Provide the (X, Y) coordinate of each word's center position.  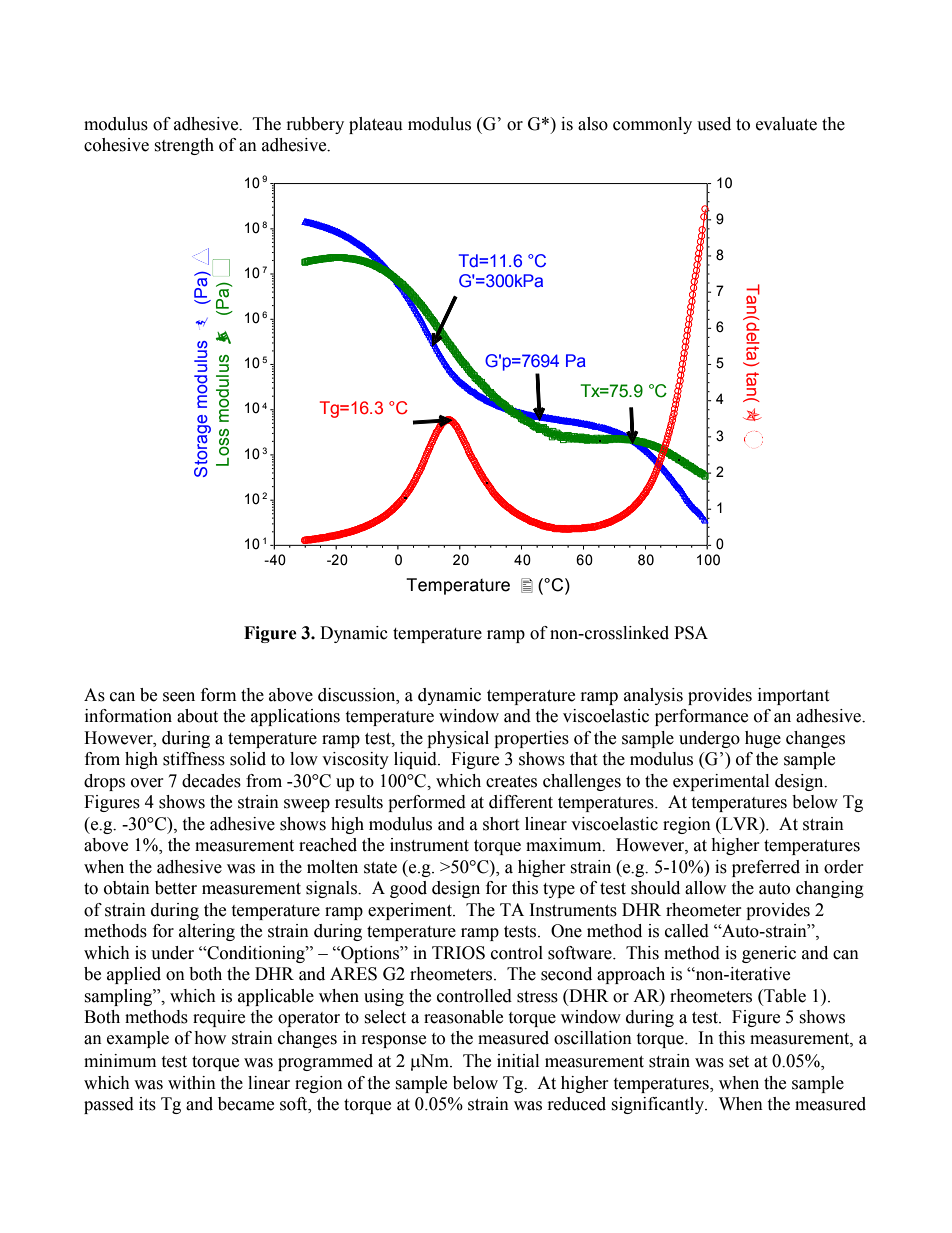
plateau (376, 125)
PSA (691, 633)
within (192, 1083)
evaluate (786, 124)
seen (179, 697)
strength (184, 146)
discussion (358, 695)
